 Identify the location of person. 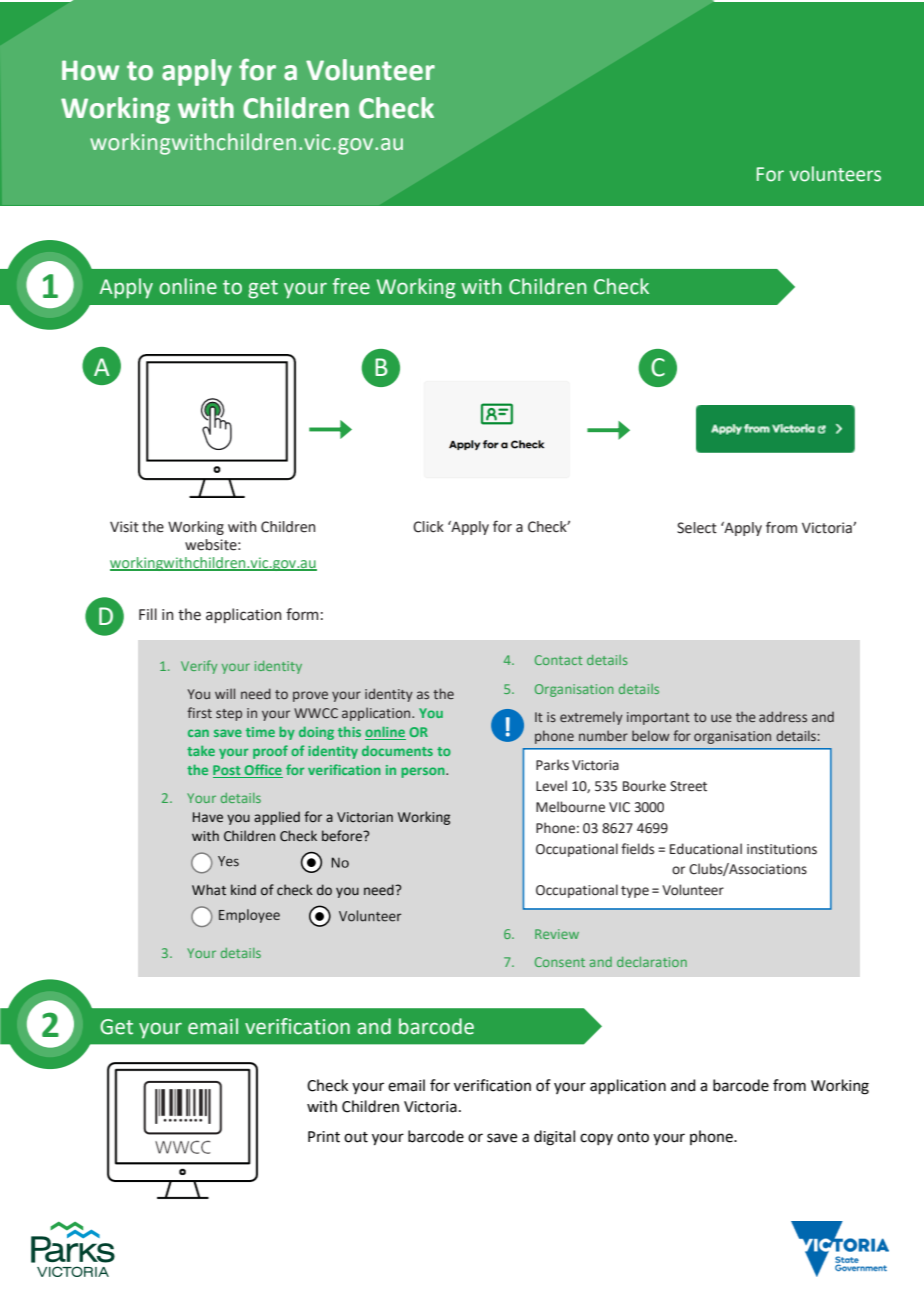
(424, 772).
